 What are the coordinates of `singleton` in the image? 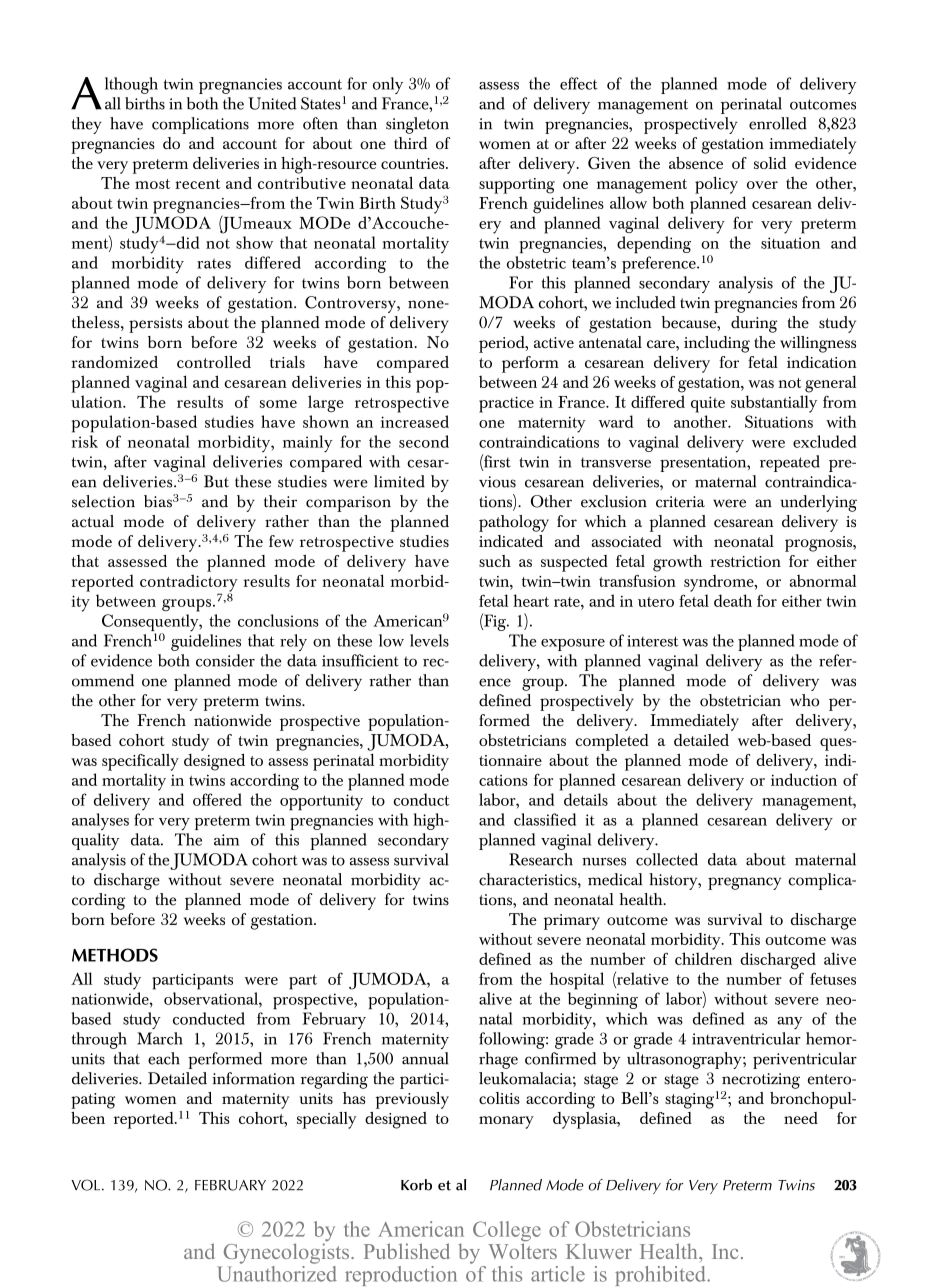 It's located at (417, 125).
